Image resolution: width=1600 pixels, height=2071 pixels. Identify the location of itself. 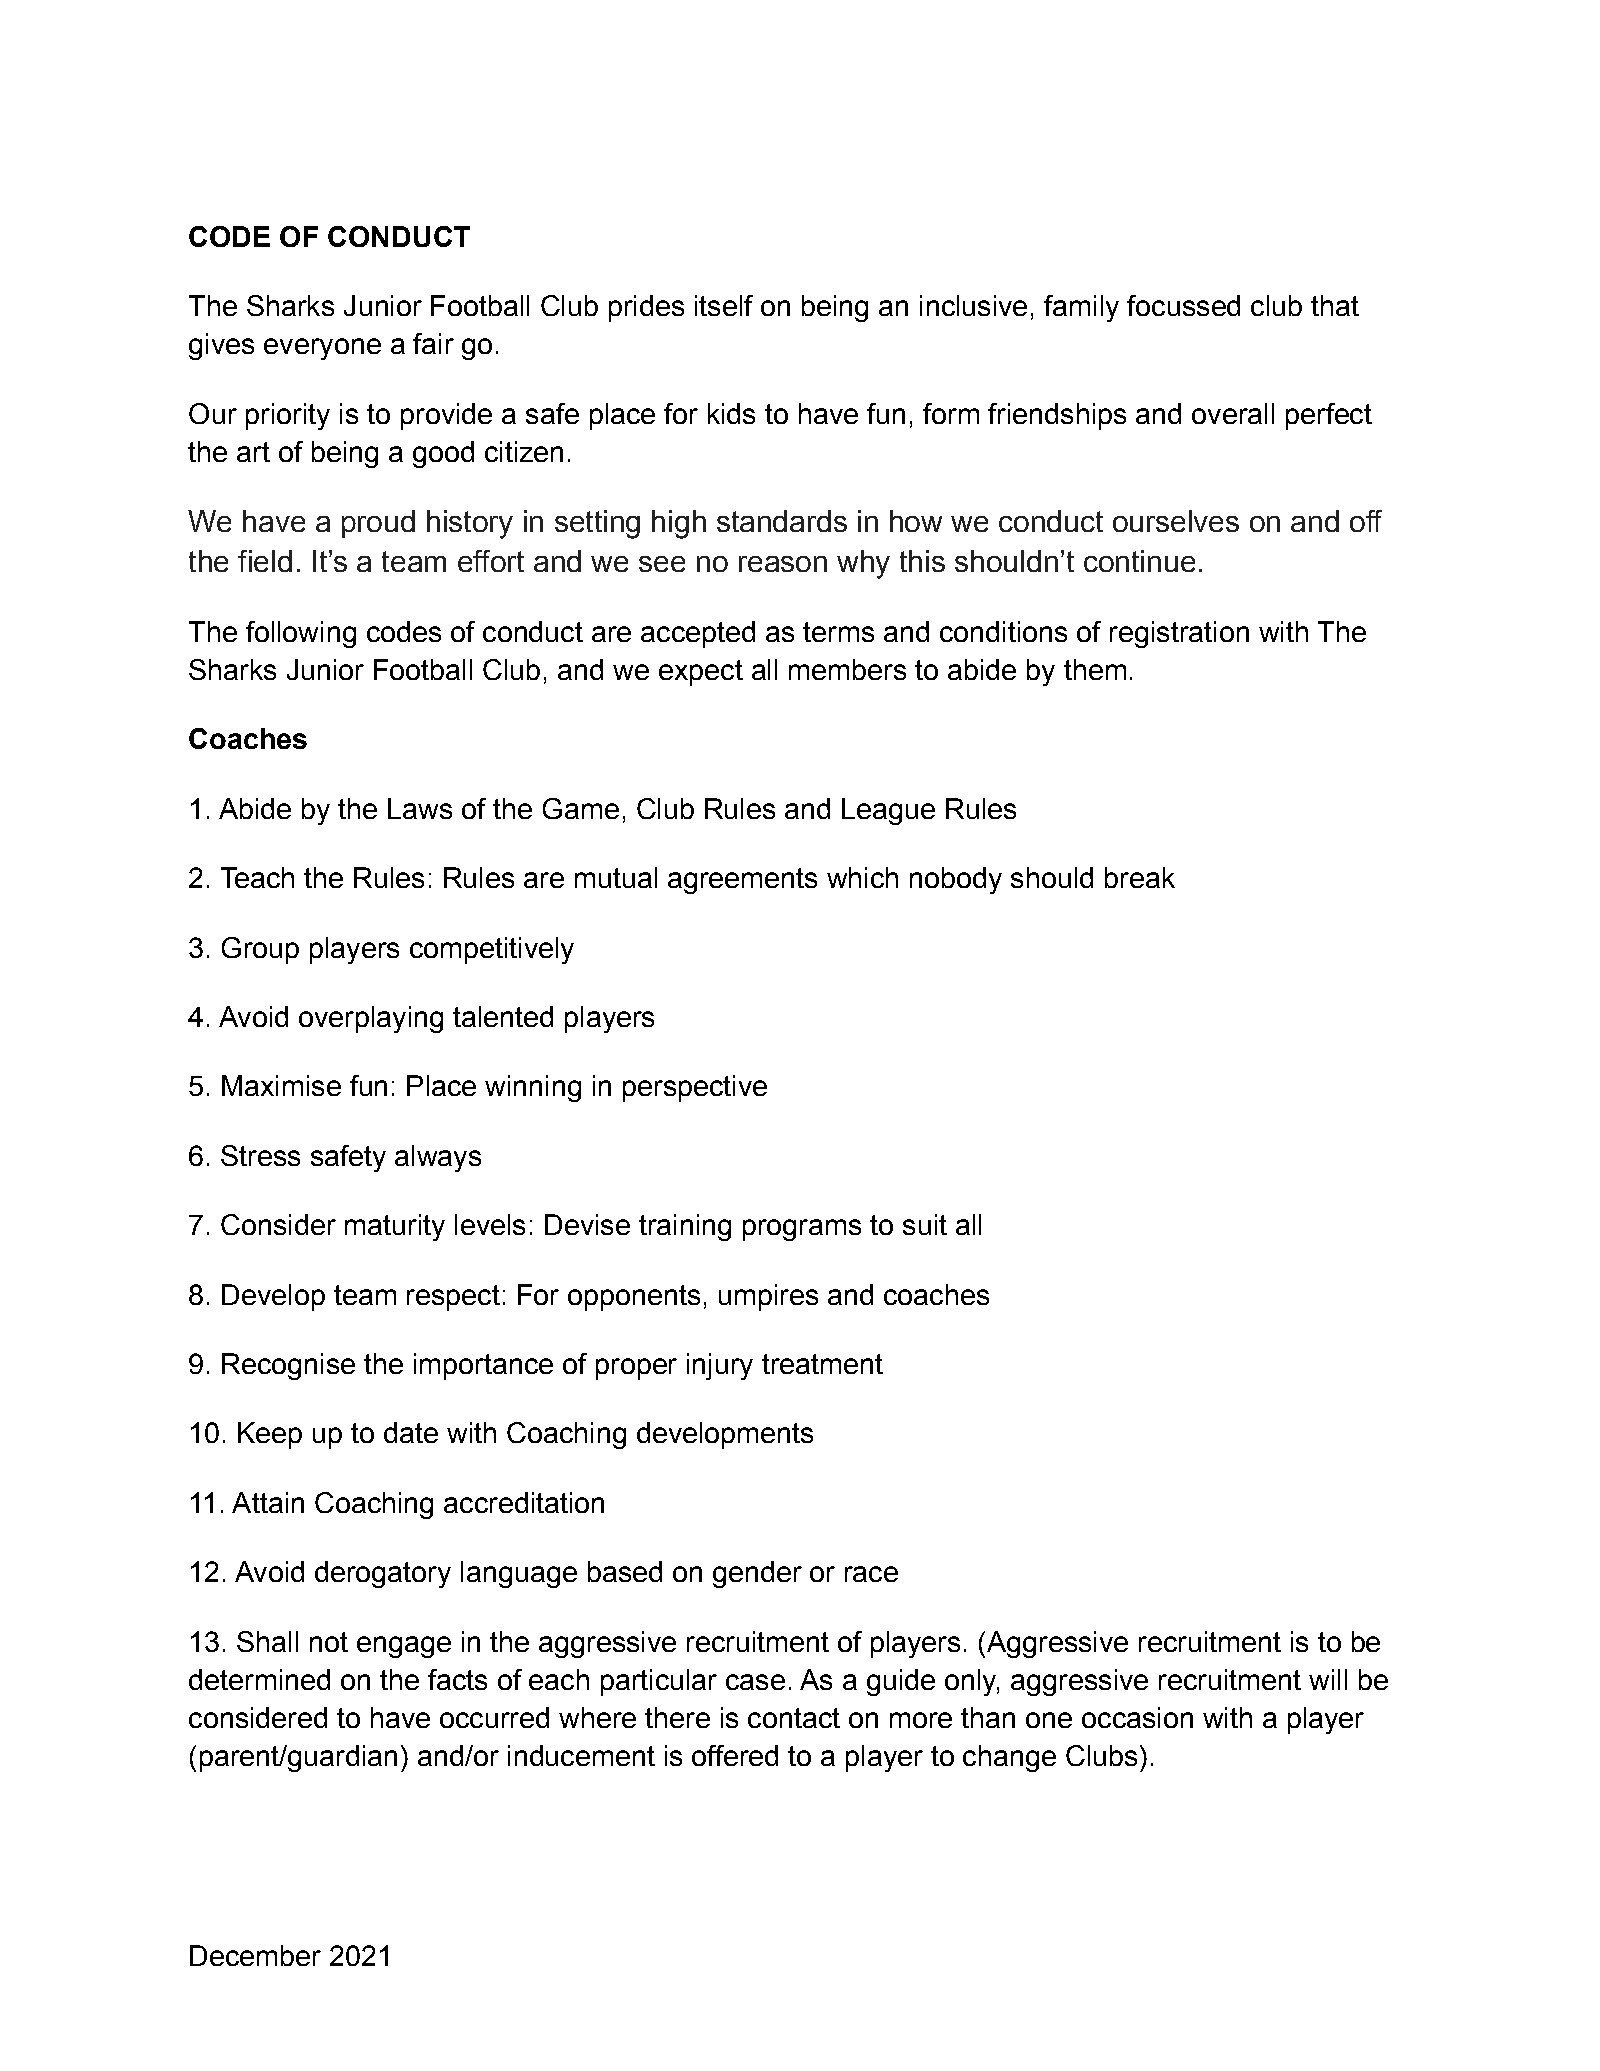
(724, 305).
